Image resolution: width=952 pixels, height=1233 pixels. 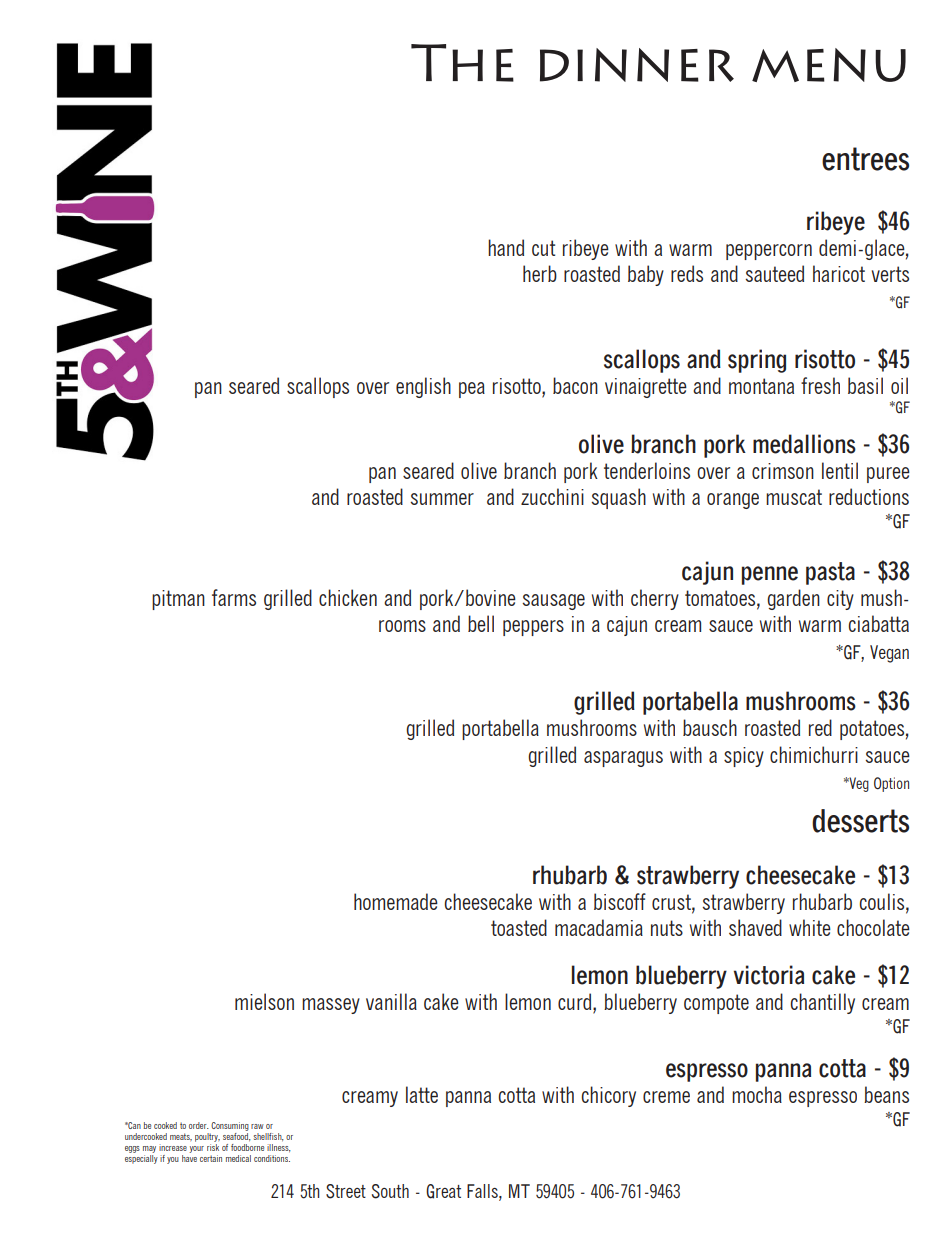 What do you see at coordinates (442, 499) in the screenshot?
I see `summer` at bounding box center [442, 499].
